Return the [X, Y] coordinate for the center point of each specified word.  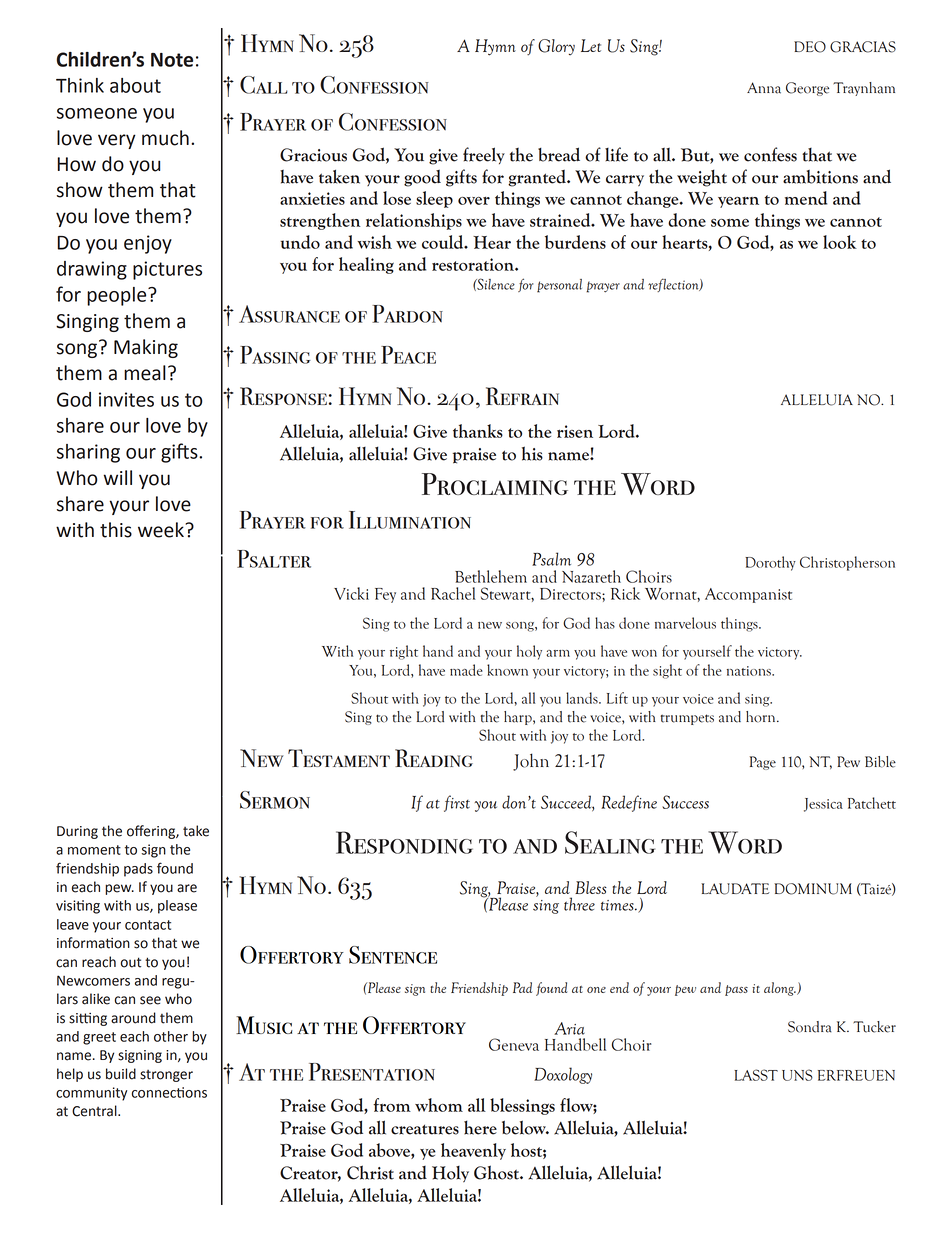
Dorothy [770, 563]
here [480, 1127]
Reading [434, 758]
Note [172, 60]
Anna [764, 88]
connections [169, 1092]
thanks [478, 431]
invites [126, 399]
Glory [556, 47]
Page [763, 763]
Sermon [275, 800]
